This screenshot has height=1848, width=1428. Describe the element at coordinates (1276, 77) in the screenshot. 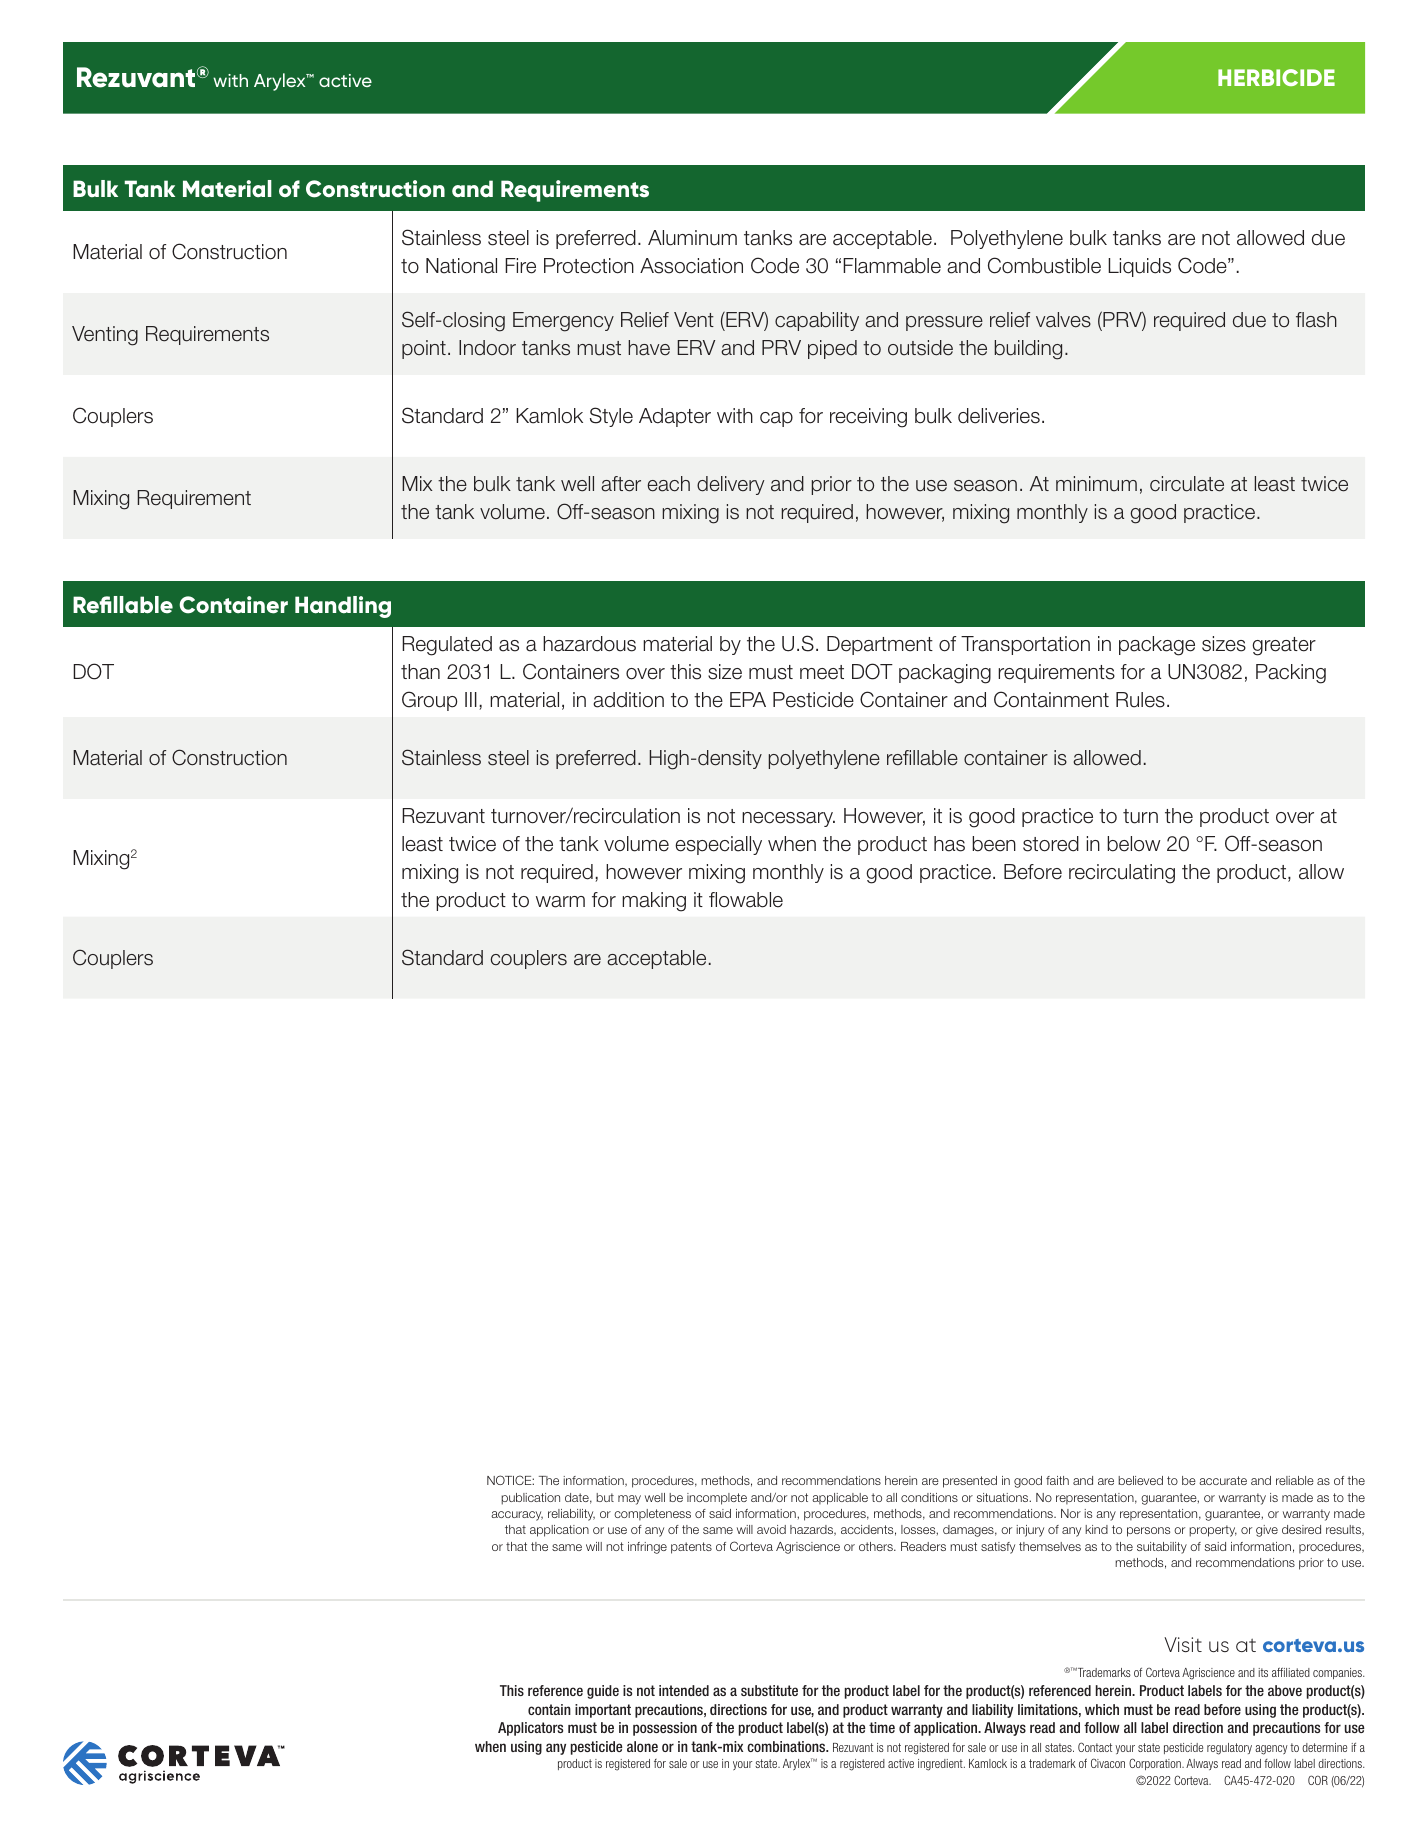

I see `HERBICIDE` at that location.
